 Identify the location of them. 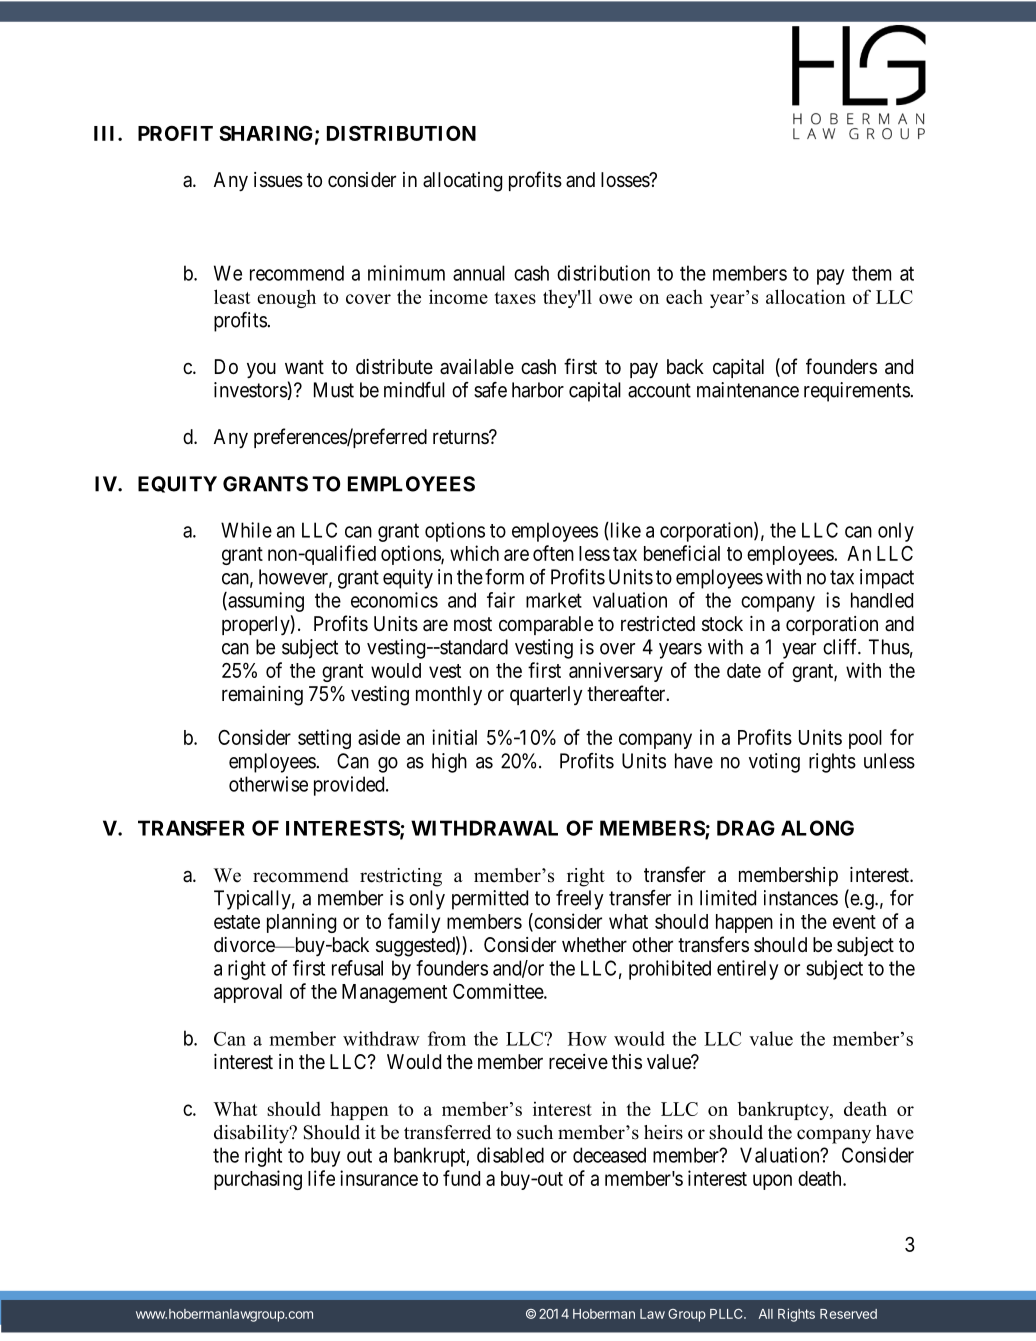
(871, 273).
